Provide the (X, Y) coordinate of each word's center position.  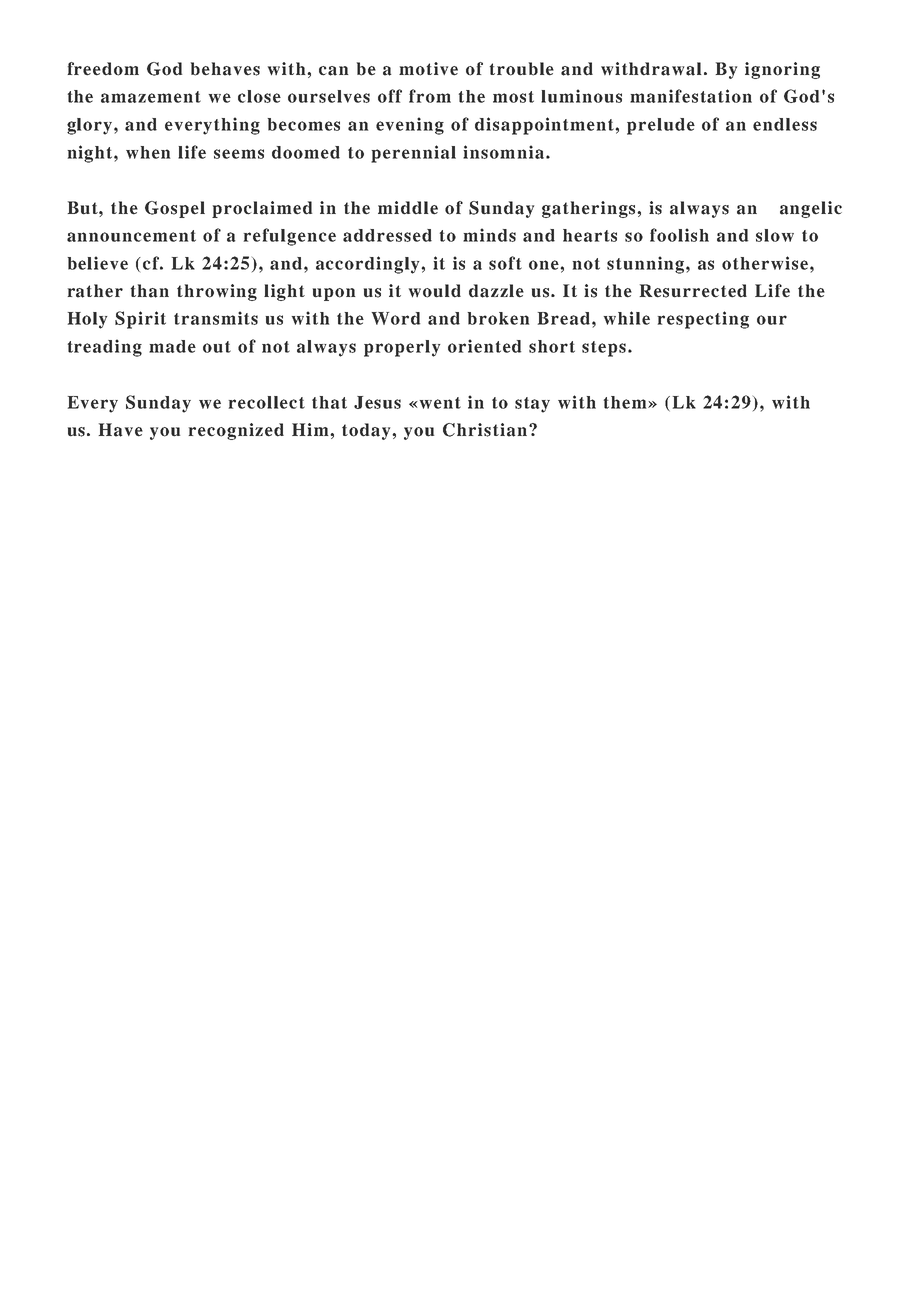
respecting (703, 320)
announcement (131, 236)
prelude (661, 126)
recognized (236, 431)
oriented (484, 346)
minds (489, 235)
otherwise (765, 263)
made (172, 346)
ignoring (782, 70)
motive (428, 69)
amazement (151, 97)
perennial (413, 154)
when (148, 152)
